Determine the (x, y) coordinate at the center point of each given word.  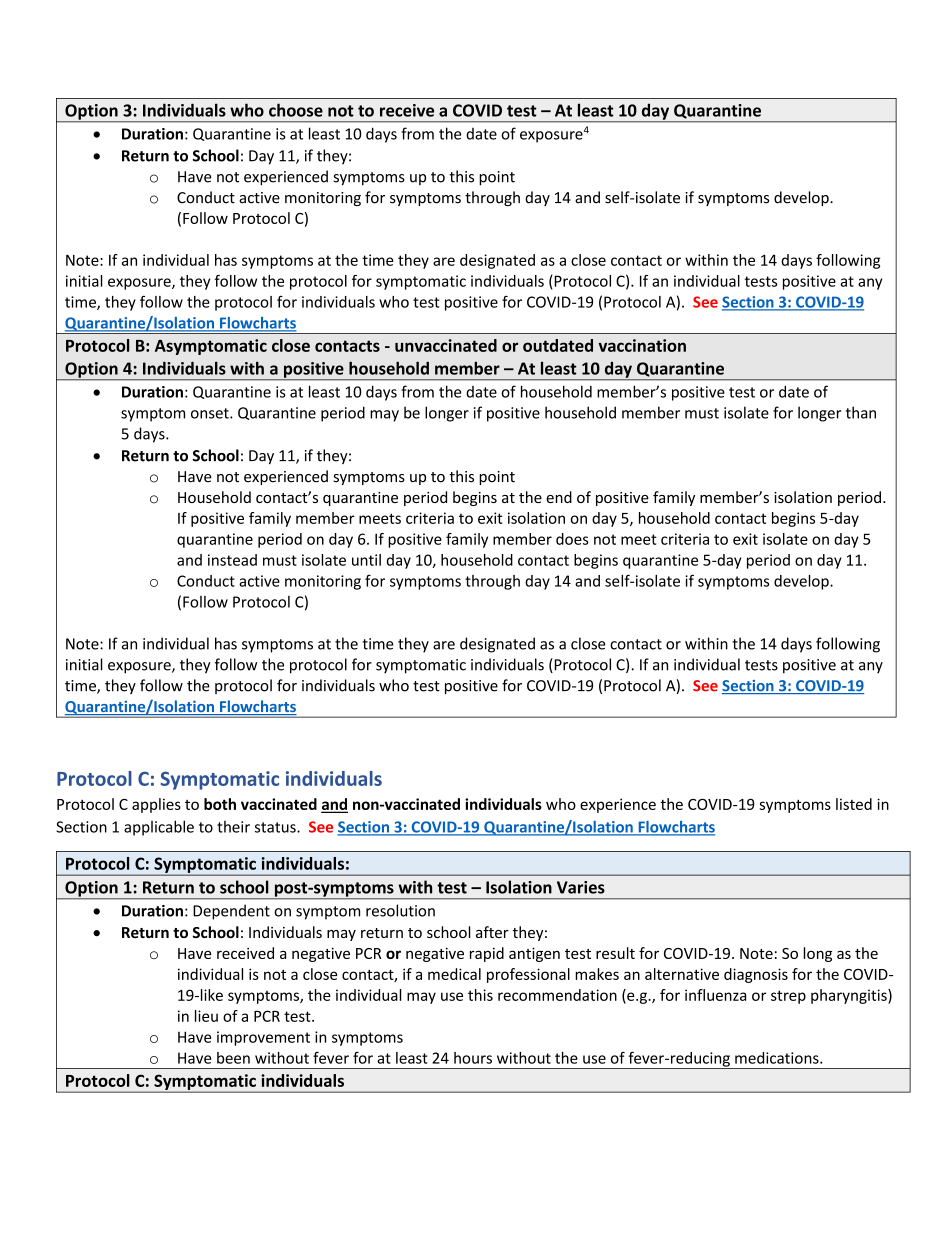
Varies (581, 887)
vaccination (642, 345)
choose (296, 110)
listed (854, 804)
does (572, 539)
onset (211, 413)
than (861, 412)
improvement (263, 1038)
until (366, 560)
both (220, 804)
